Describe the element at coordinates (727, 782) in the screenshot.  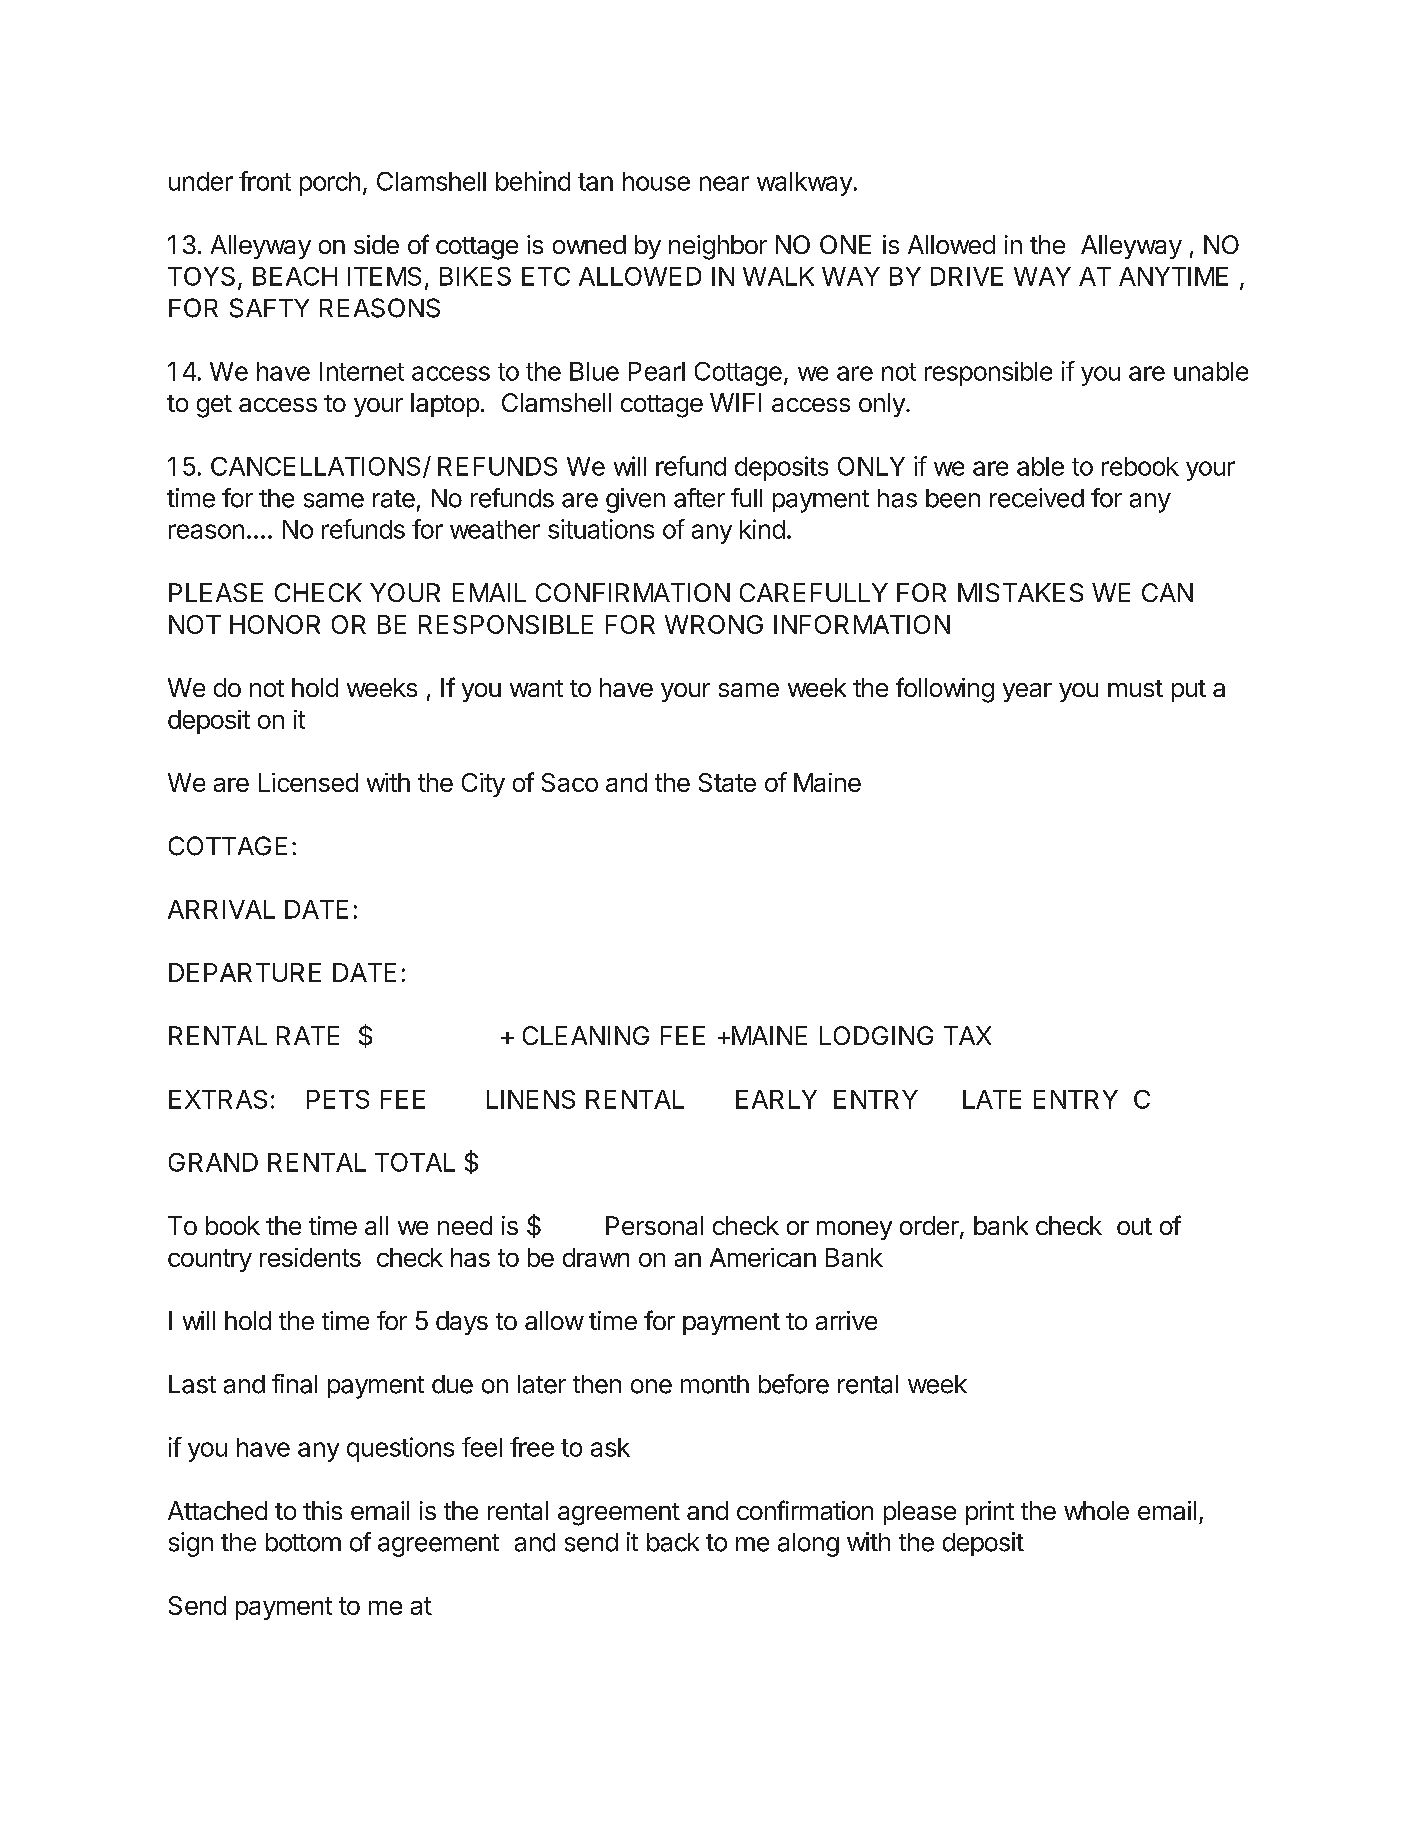
I see `State` at that location.
